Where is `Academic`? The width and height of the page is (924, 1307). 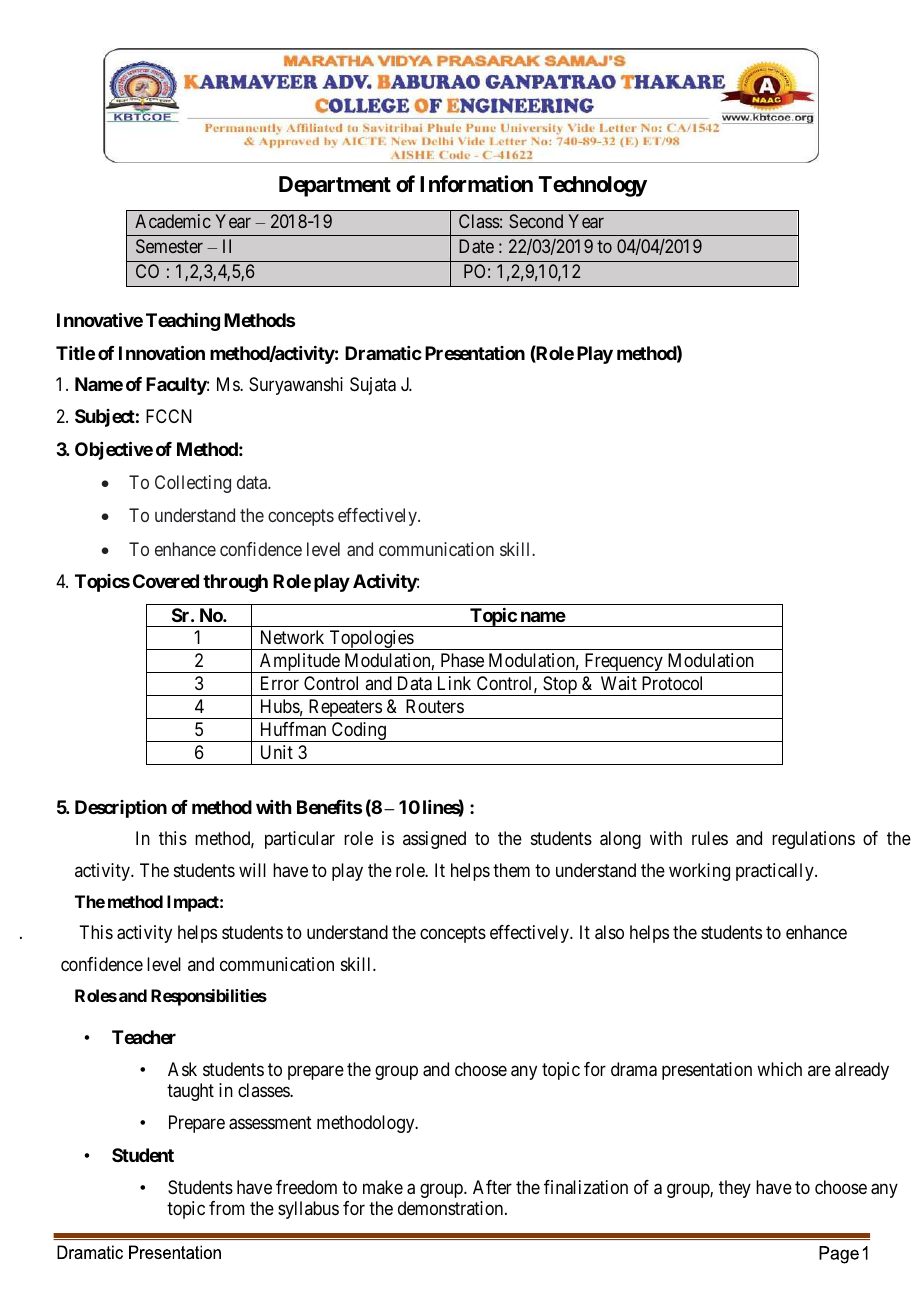
Academic is located at coordinates (173, 221).
